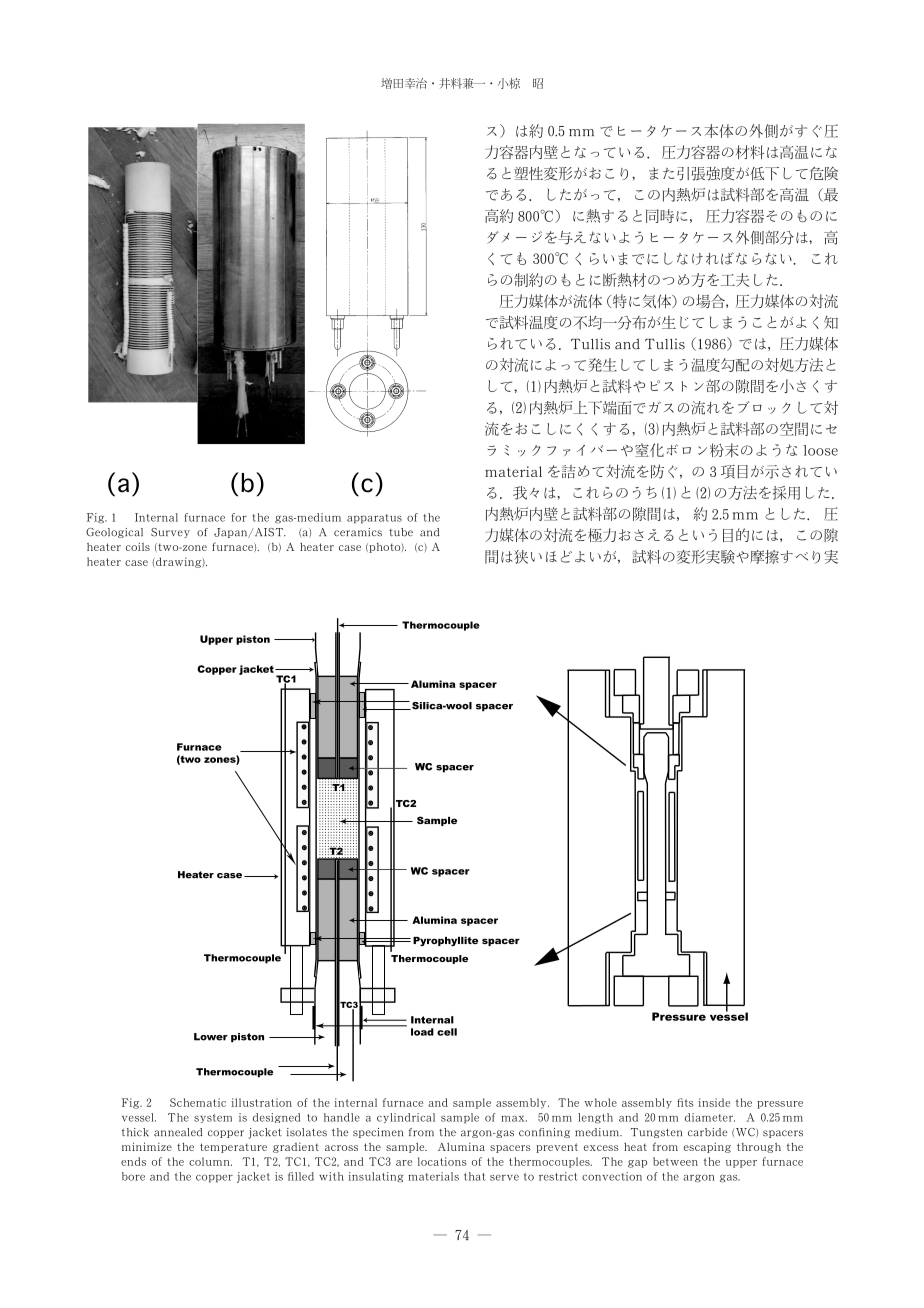 Image resolution: width=924 pixels, height=1308 pixels. Describe the element at coordinates (821, 450) in the page. I see `loose` at that location.
